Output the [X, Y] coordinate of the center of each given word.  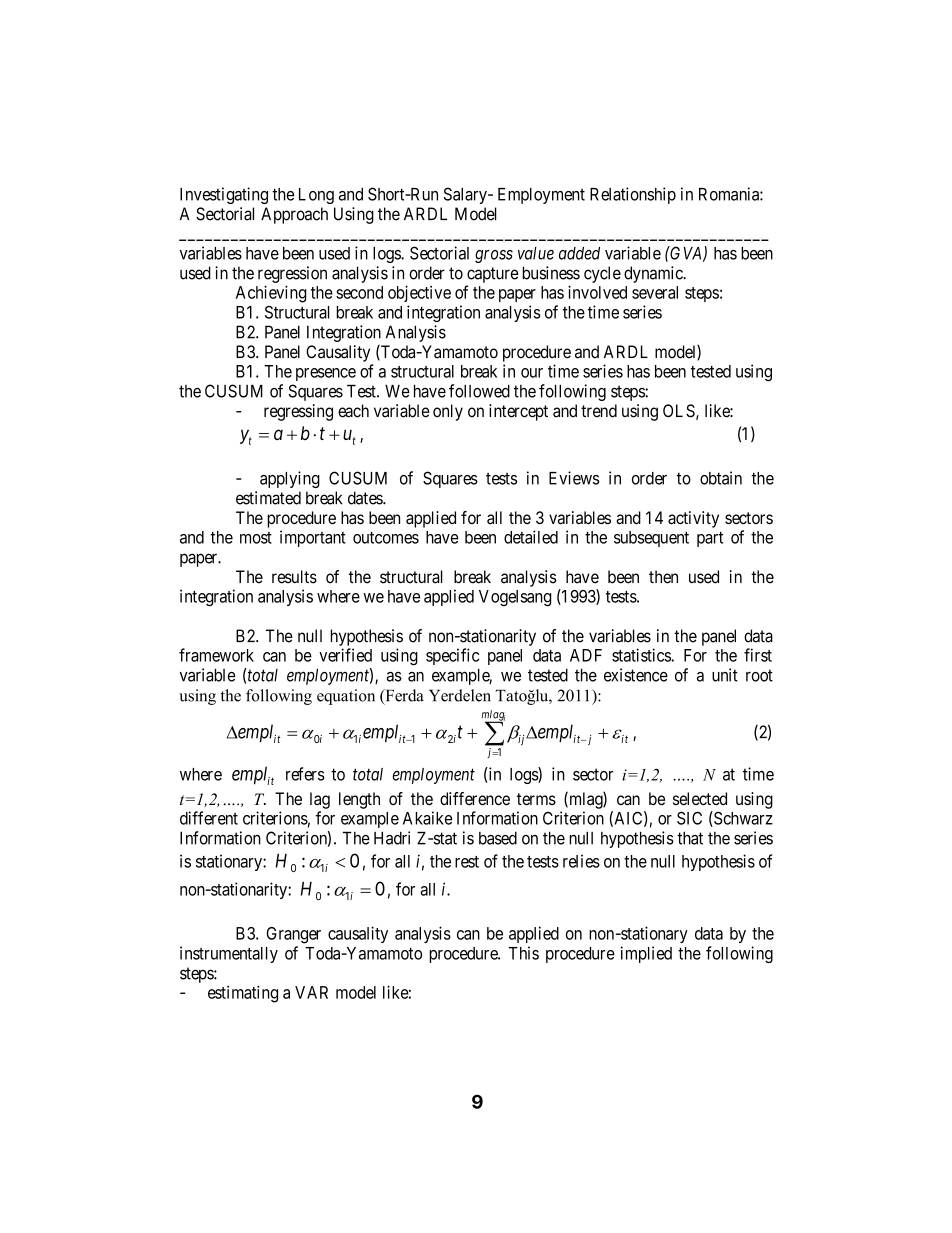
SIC [689, 818]
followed [479, 391]
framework [216, 655]
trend [599, 411]
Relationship [633, 195]
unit [725, 675]
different [209, 818]
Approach [294, 215]
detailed [531, 537]
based [498, 838]
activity [693, 519]
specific [452, 656]
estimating [243, 994]
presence [326, 374]
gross [494, 256]
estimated [268, 498]
